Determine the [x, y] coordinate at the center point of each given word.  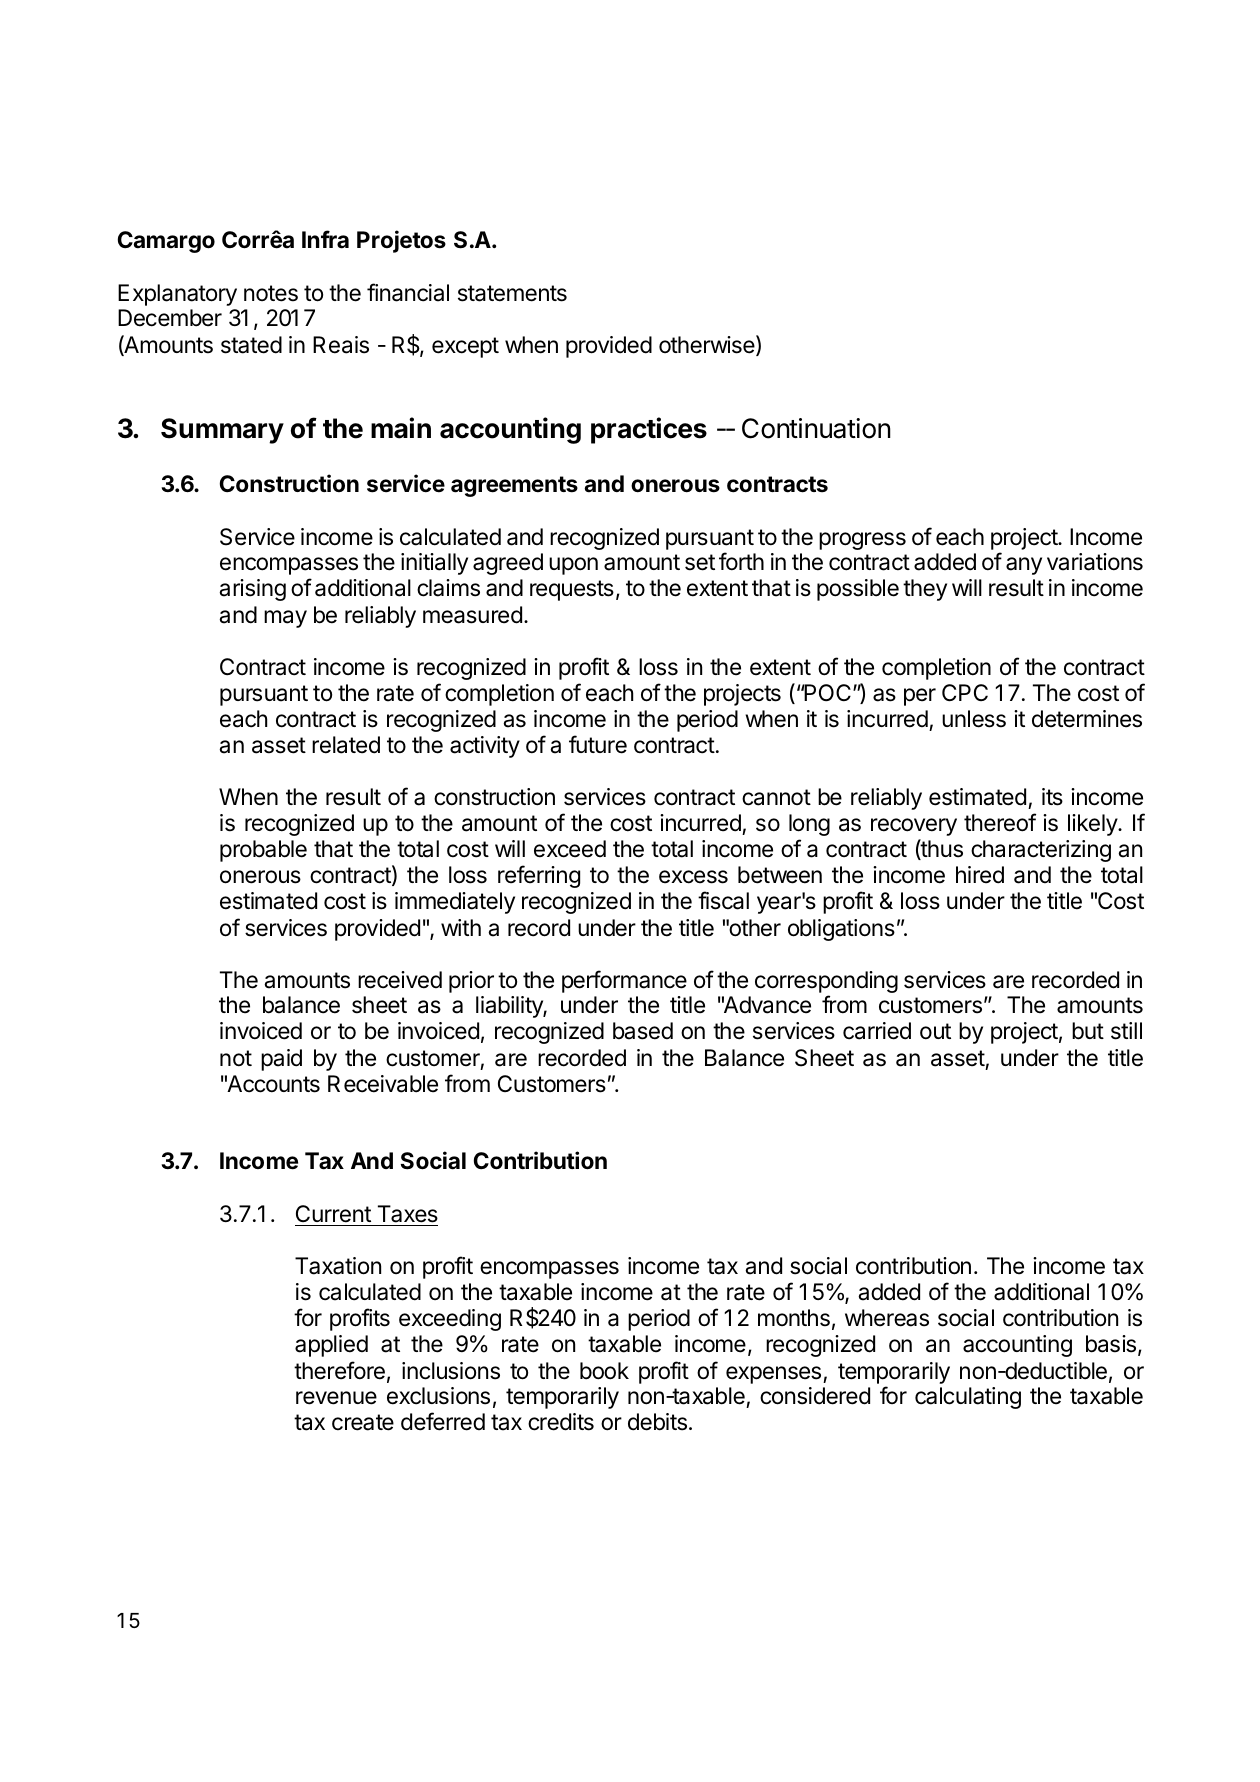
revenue [336, 1398]
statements [512, 293]
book [604, 1371]
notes [271, 293]
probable [263, 851]
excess [693, 877]
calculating [968, 1398]
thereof [1000, 822]
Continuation [816, 428]
